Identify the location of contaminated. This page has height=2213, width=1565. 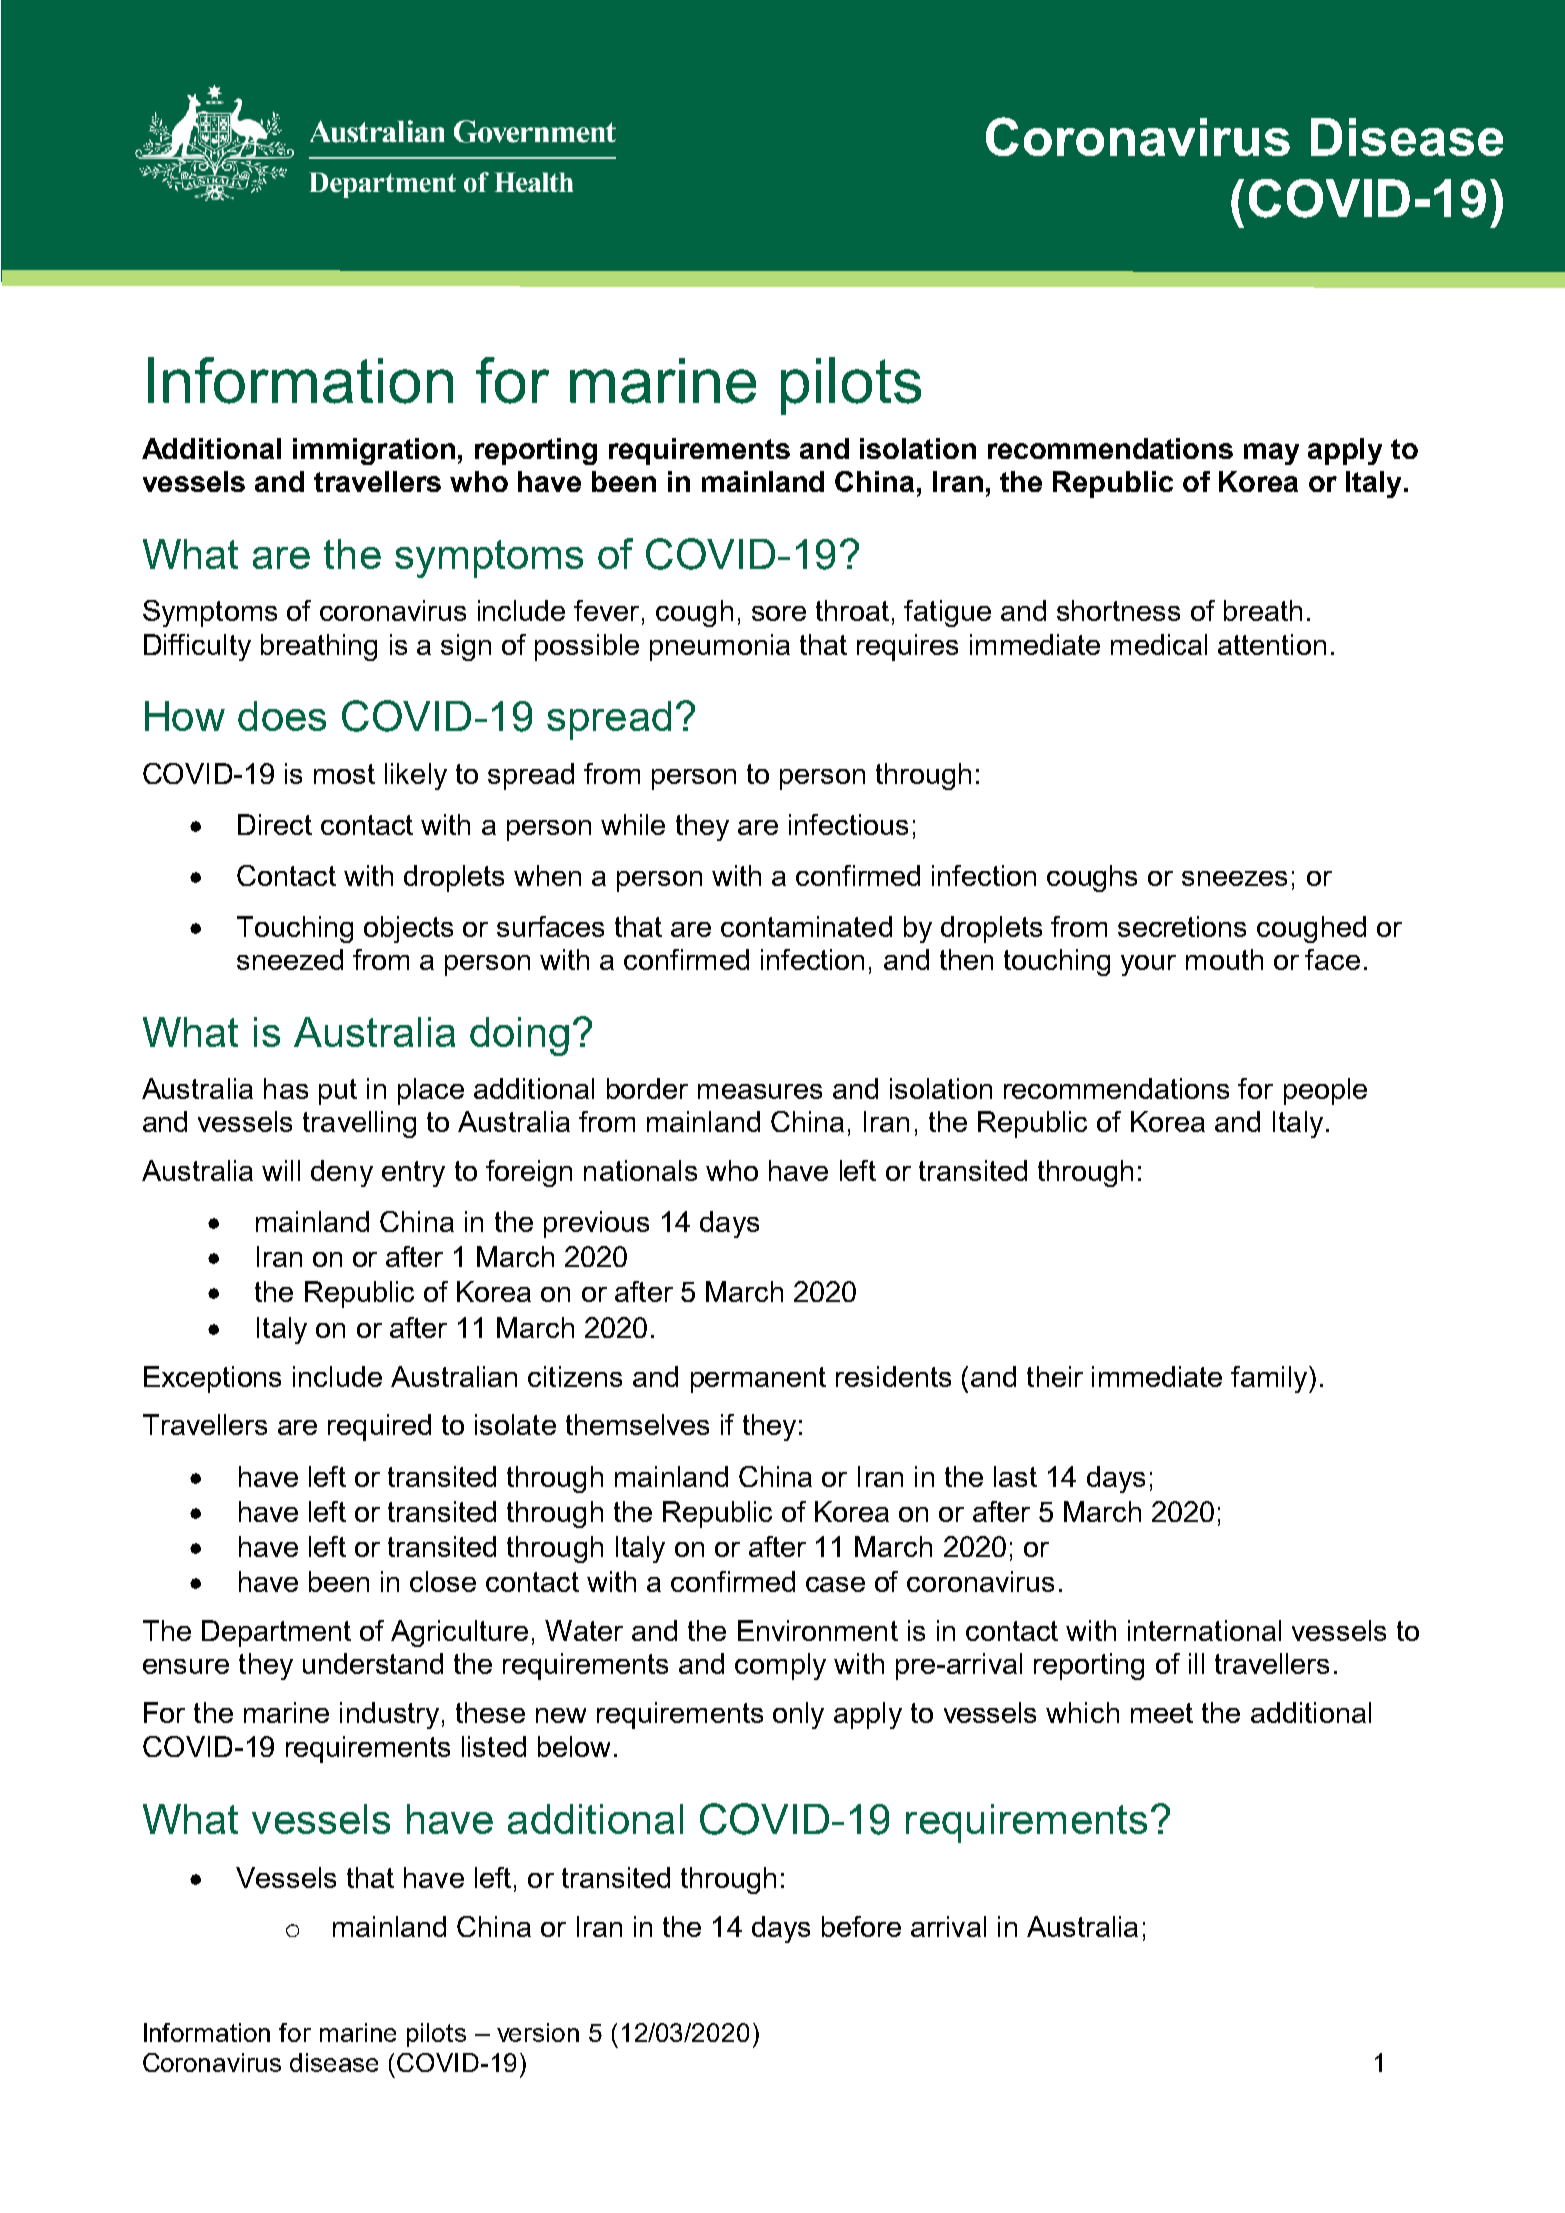
(806, 926).
